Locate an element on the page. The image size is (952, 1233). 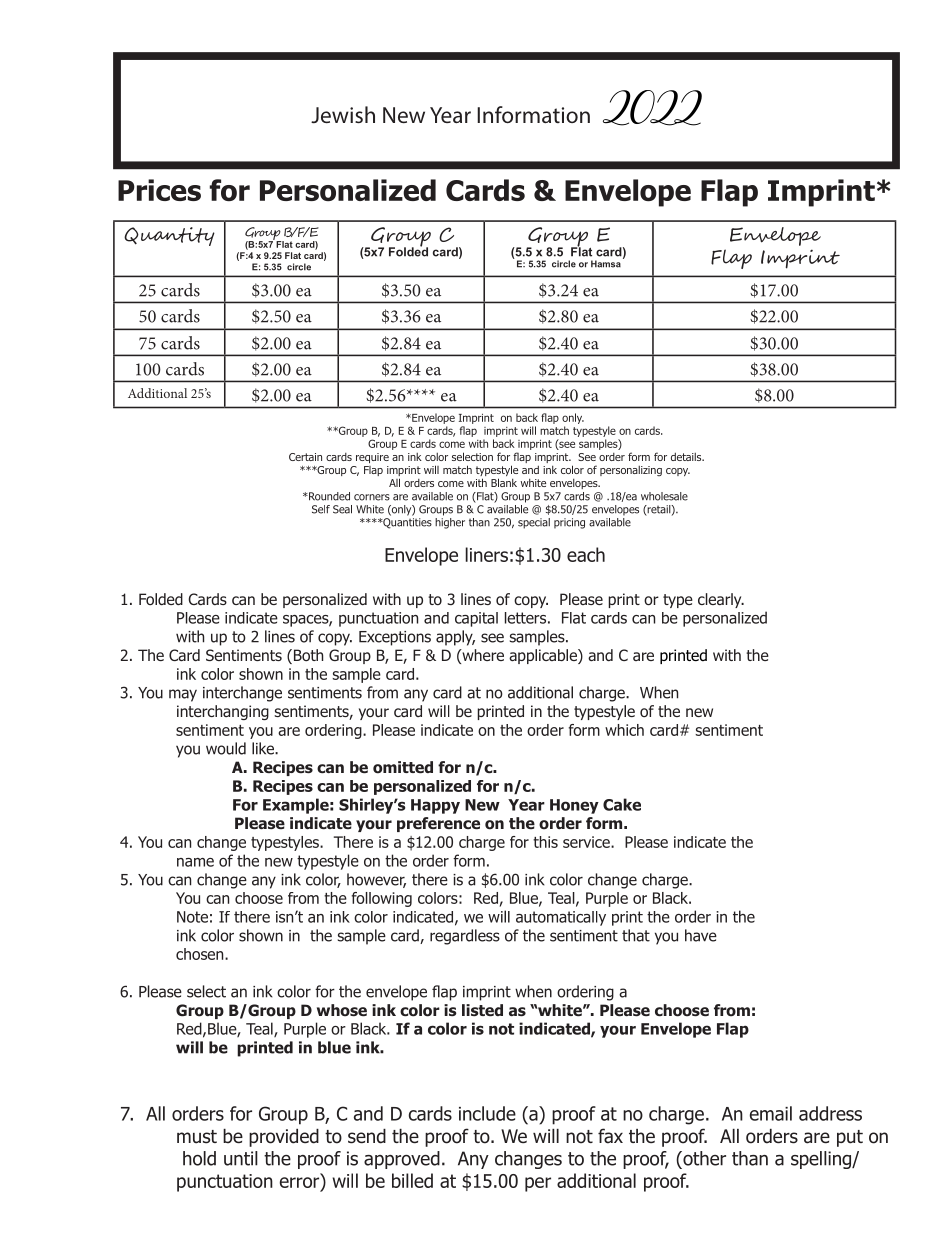
Prices is located at coordinates (159, 190).
